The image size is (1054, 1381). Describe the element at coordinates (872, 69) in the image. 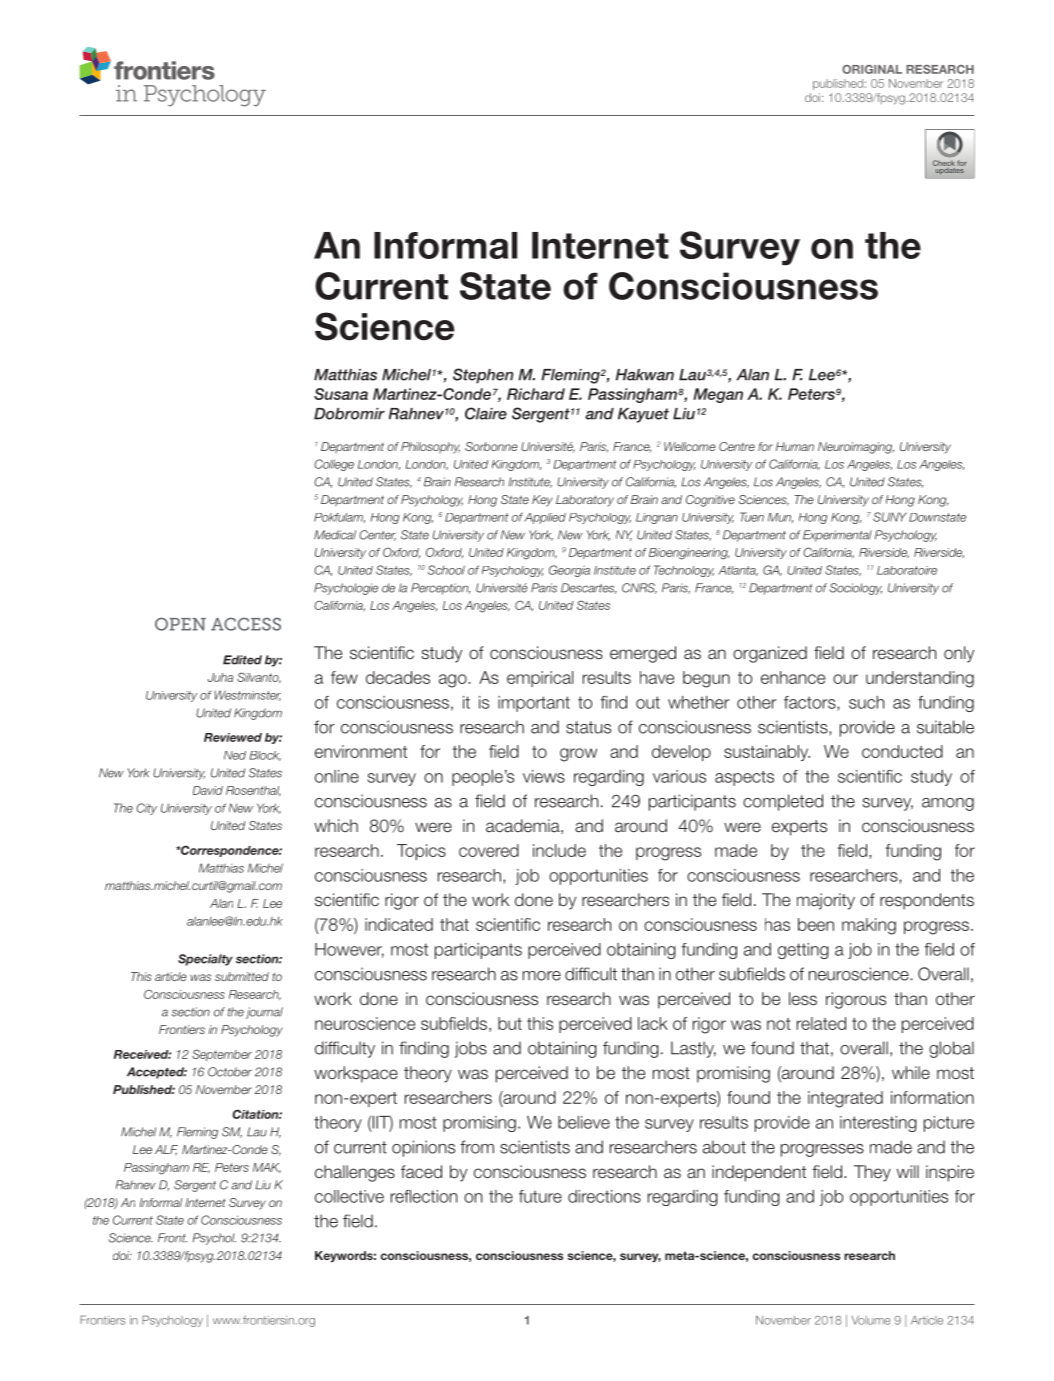

I see `ORIGINAL` at that location.
